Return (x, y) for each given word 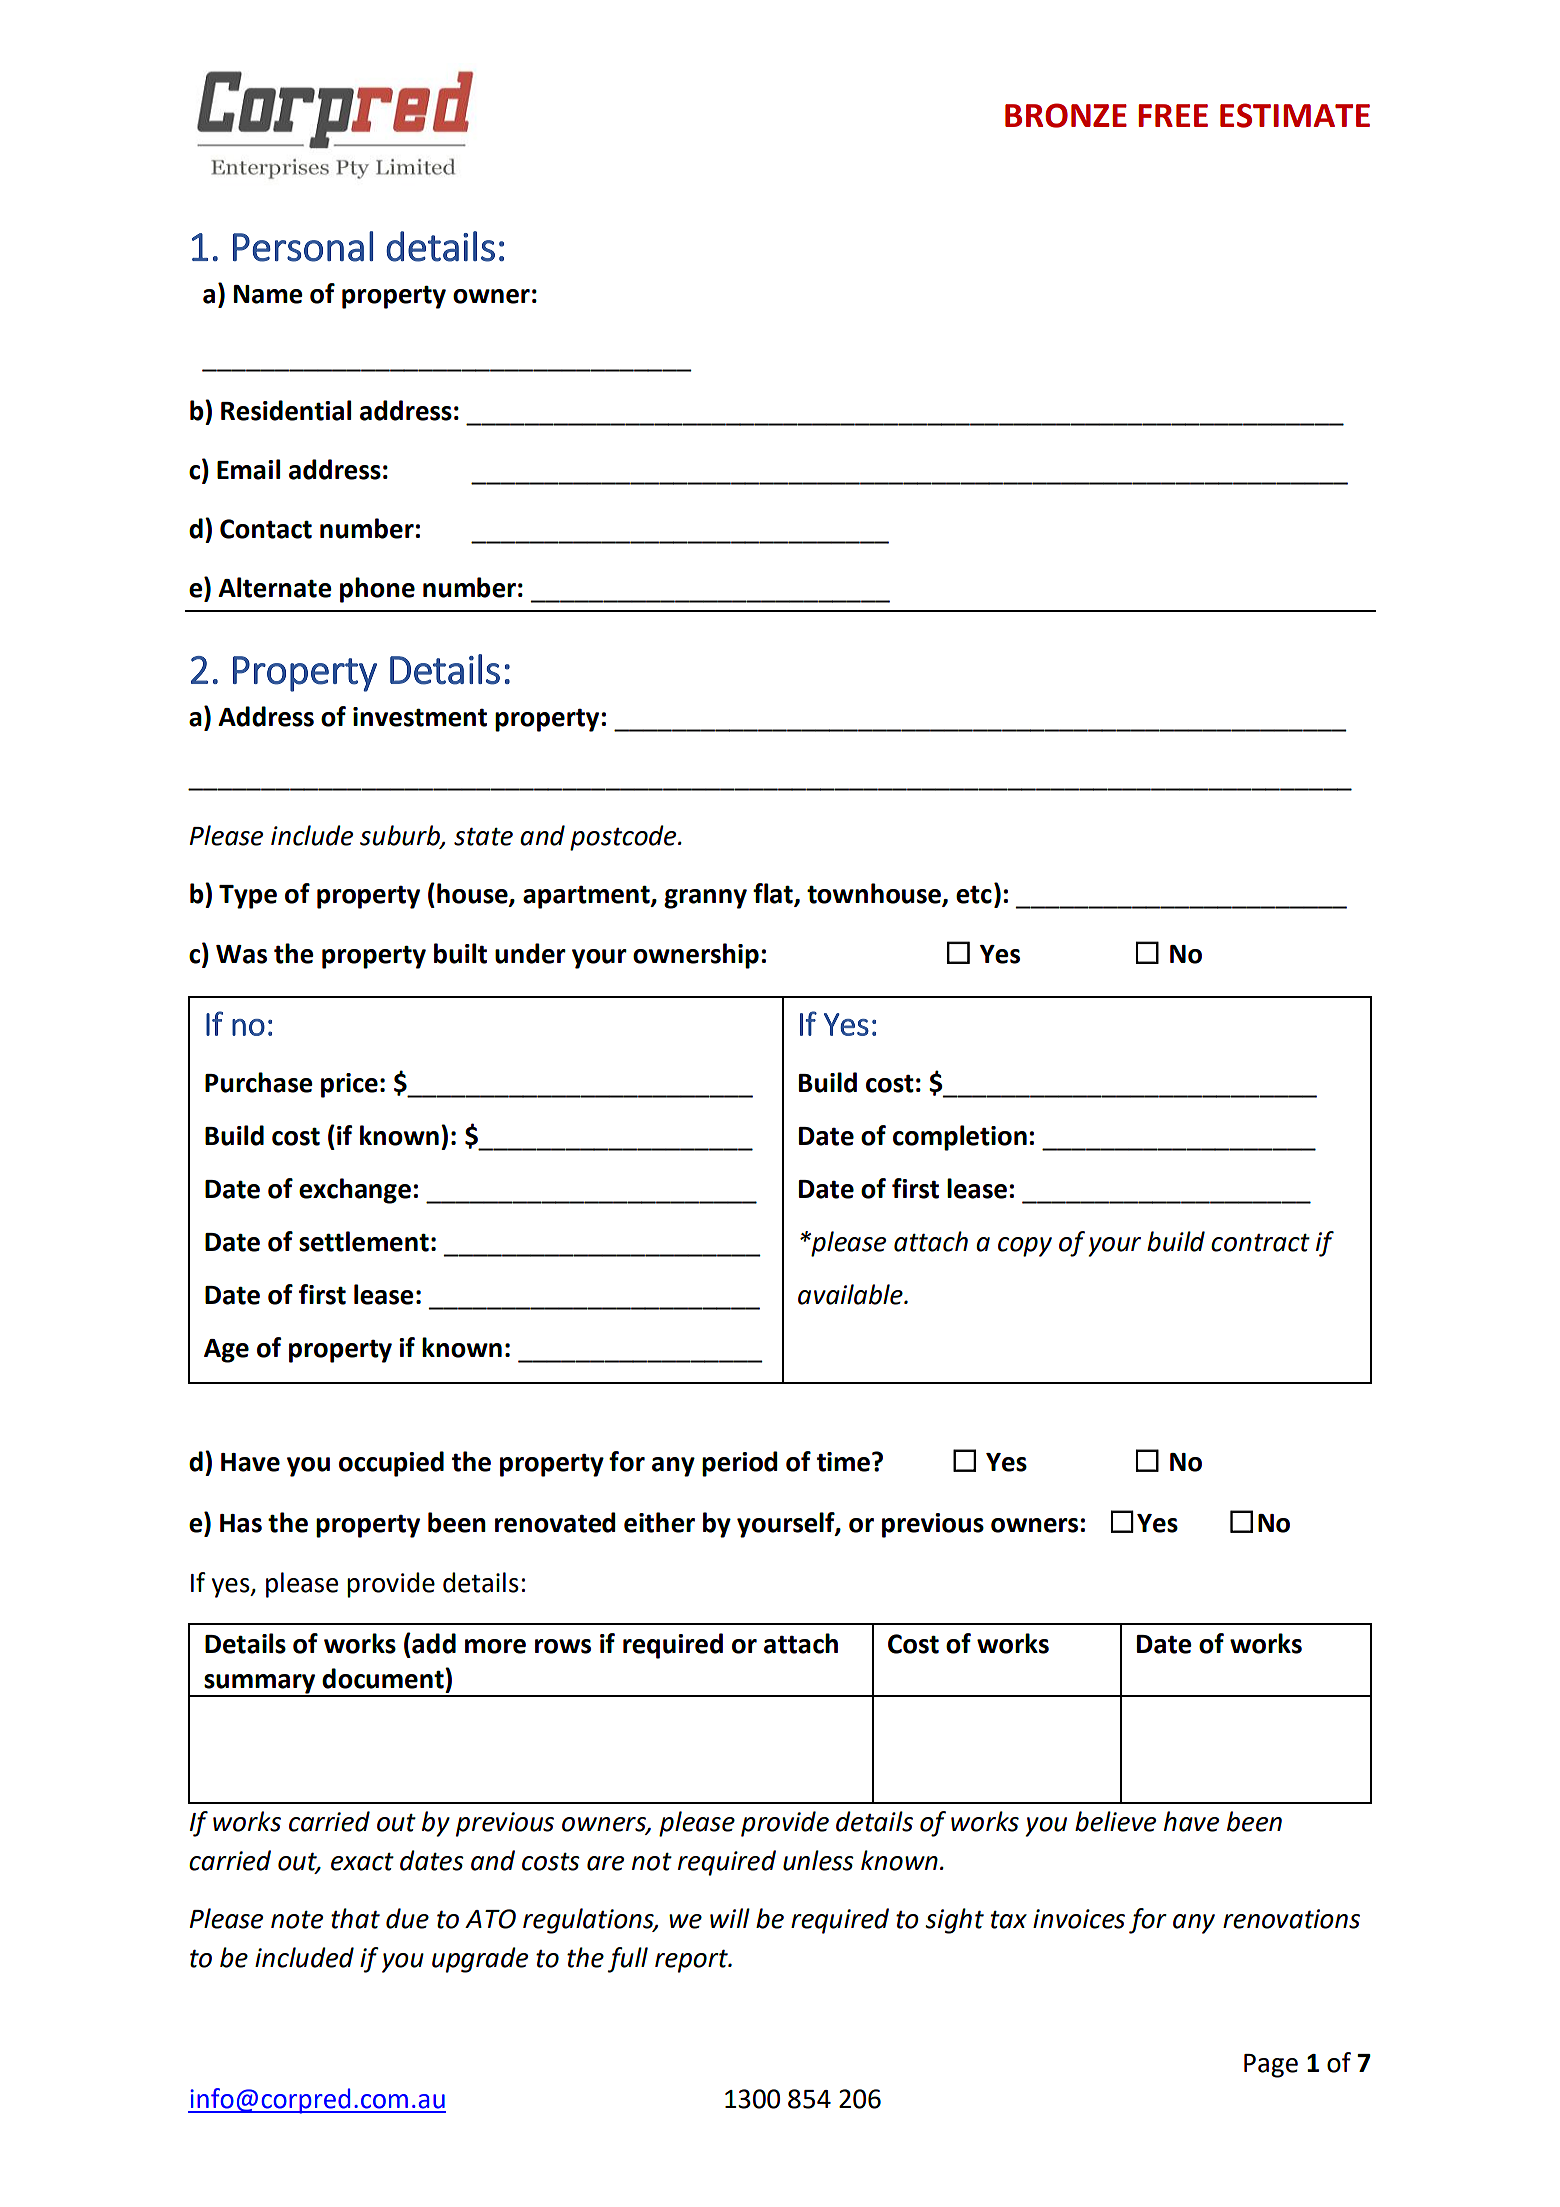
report (692, 1961)
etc (974, 894)
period (739, 1464)
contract (1260, 1243)
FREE (1173, 115)
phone (377, 590)
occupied (391, 1464)
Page (1271, 2066)
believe (1115, 1821)
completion (960, 1138)
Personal (303, 246)
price (349, 1085)
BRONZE (1066, 115)
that (355, 1918)
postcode (624, 838)
